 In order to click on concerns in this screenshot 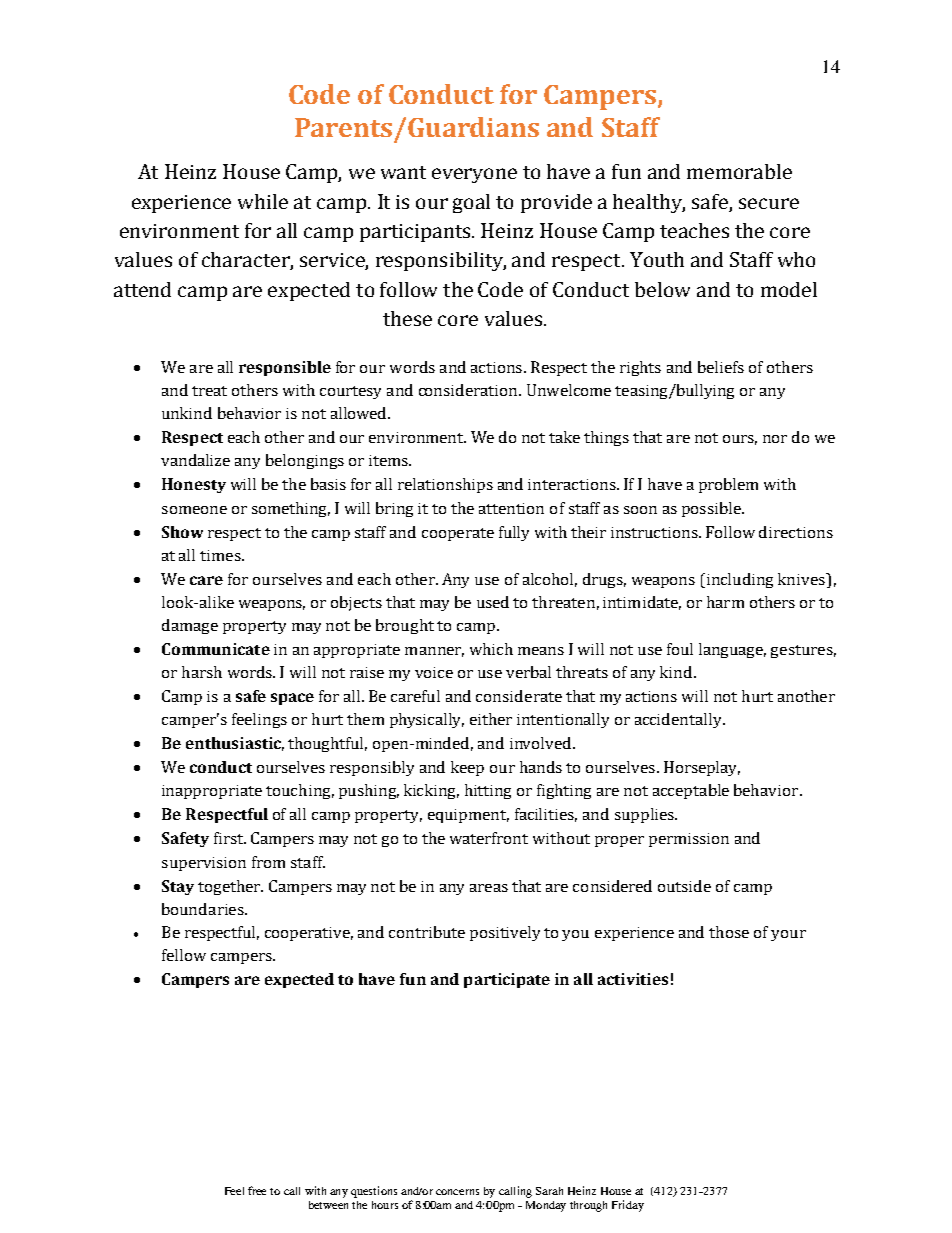, I will do `click(457, 1192)`.
